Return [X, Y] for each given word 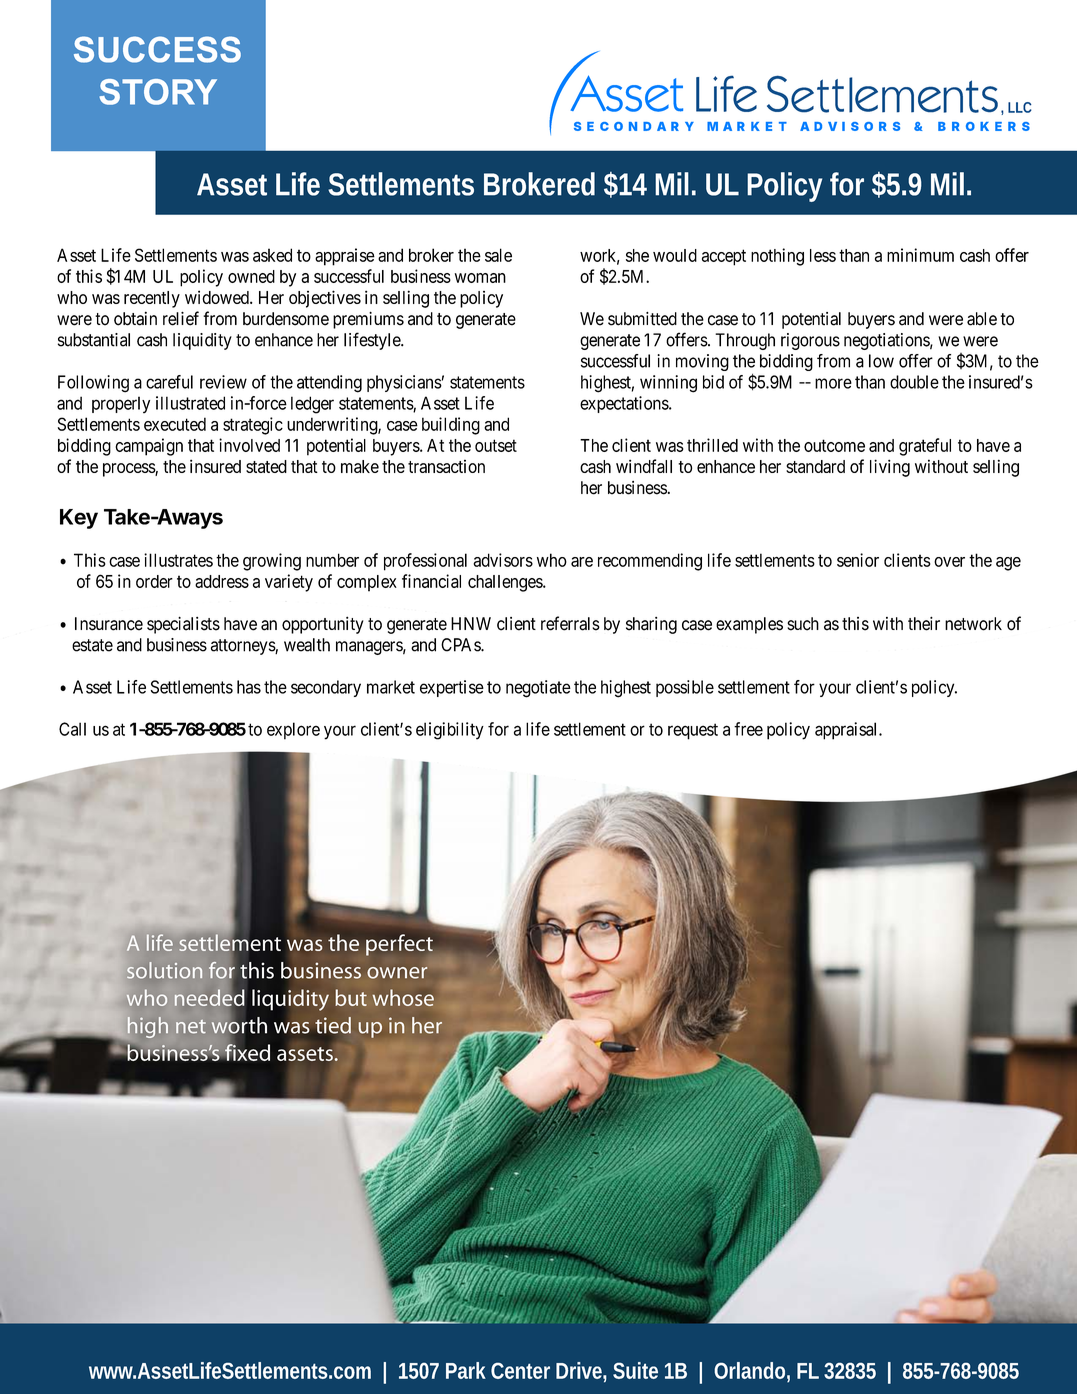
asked [272, 255]
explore [293, 731]
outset [496, 445]
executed [175, 424]
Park [466, 1370]
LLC [1020, 107]
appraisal [847, 731]
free [748, 729]
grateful [925, 447]
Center [520, 1370]
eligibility [450, 731]
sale [498, 255]
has [249, 687]
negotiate [538, 689]
